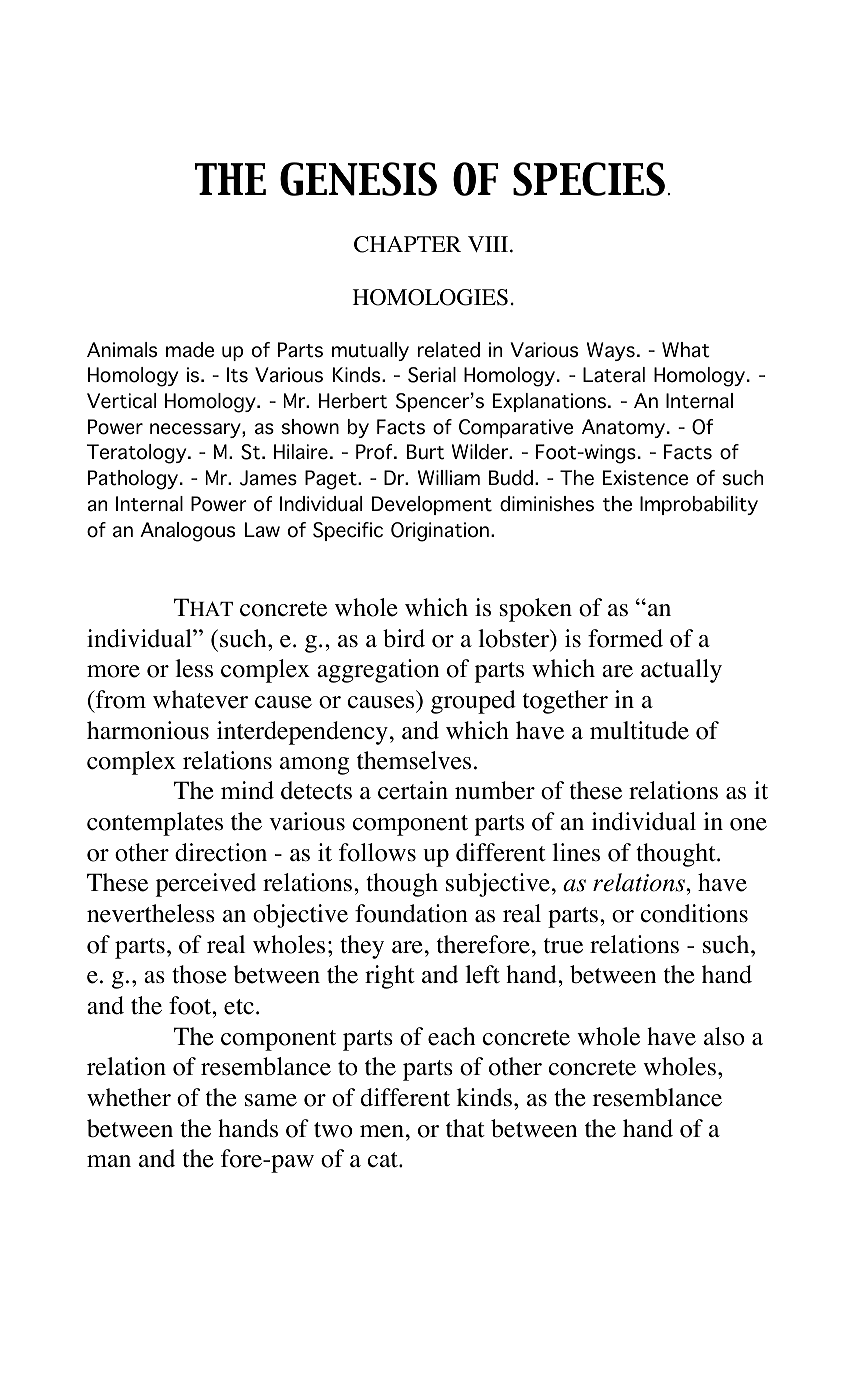 The width and height of the document is (868, 1389). Describe the element at coordinates (425, 452) in the document. I see `Burt` at that location.
